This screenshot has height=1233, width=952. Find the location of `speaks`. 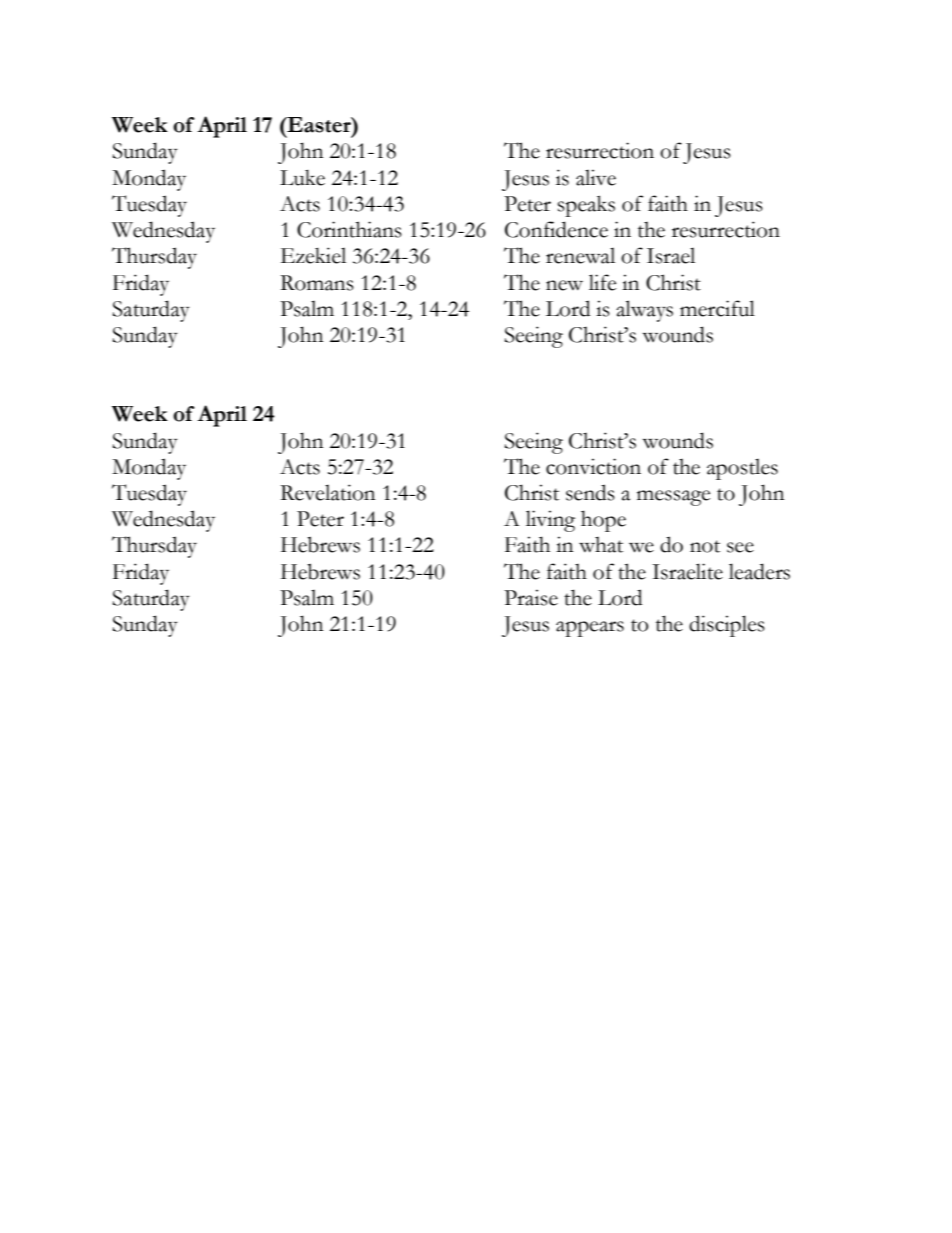

speaks is located at coordinates (586, 206).
